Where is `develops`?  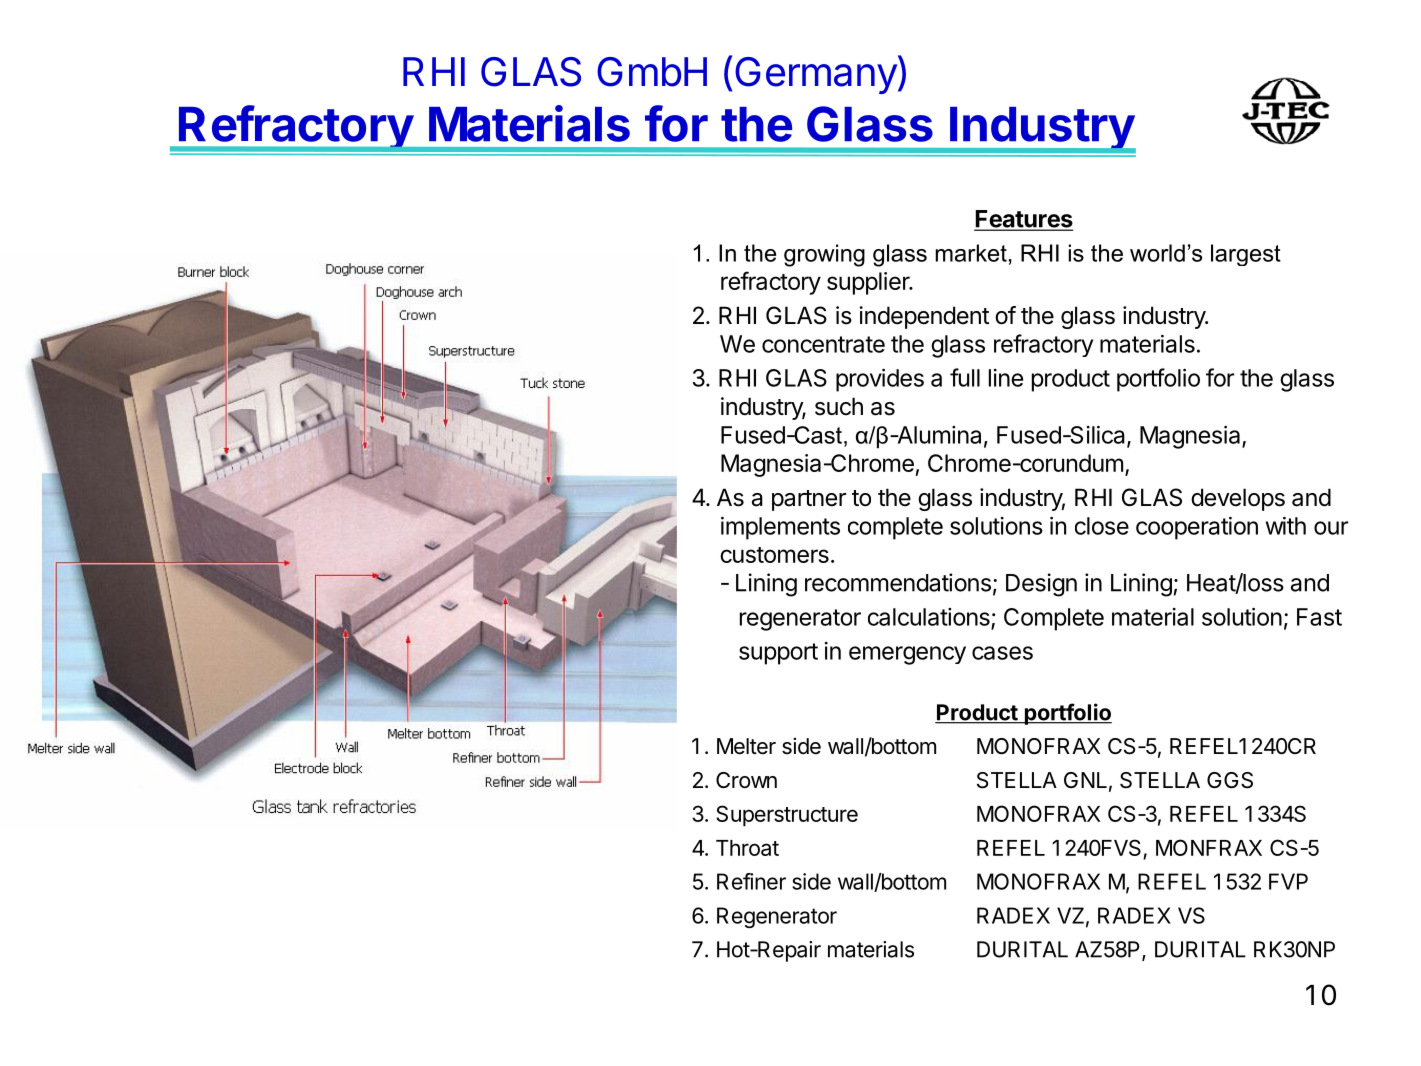
develops is located at coordinates (1238, 499).
